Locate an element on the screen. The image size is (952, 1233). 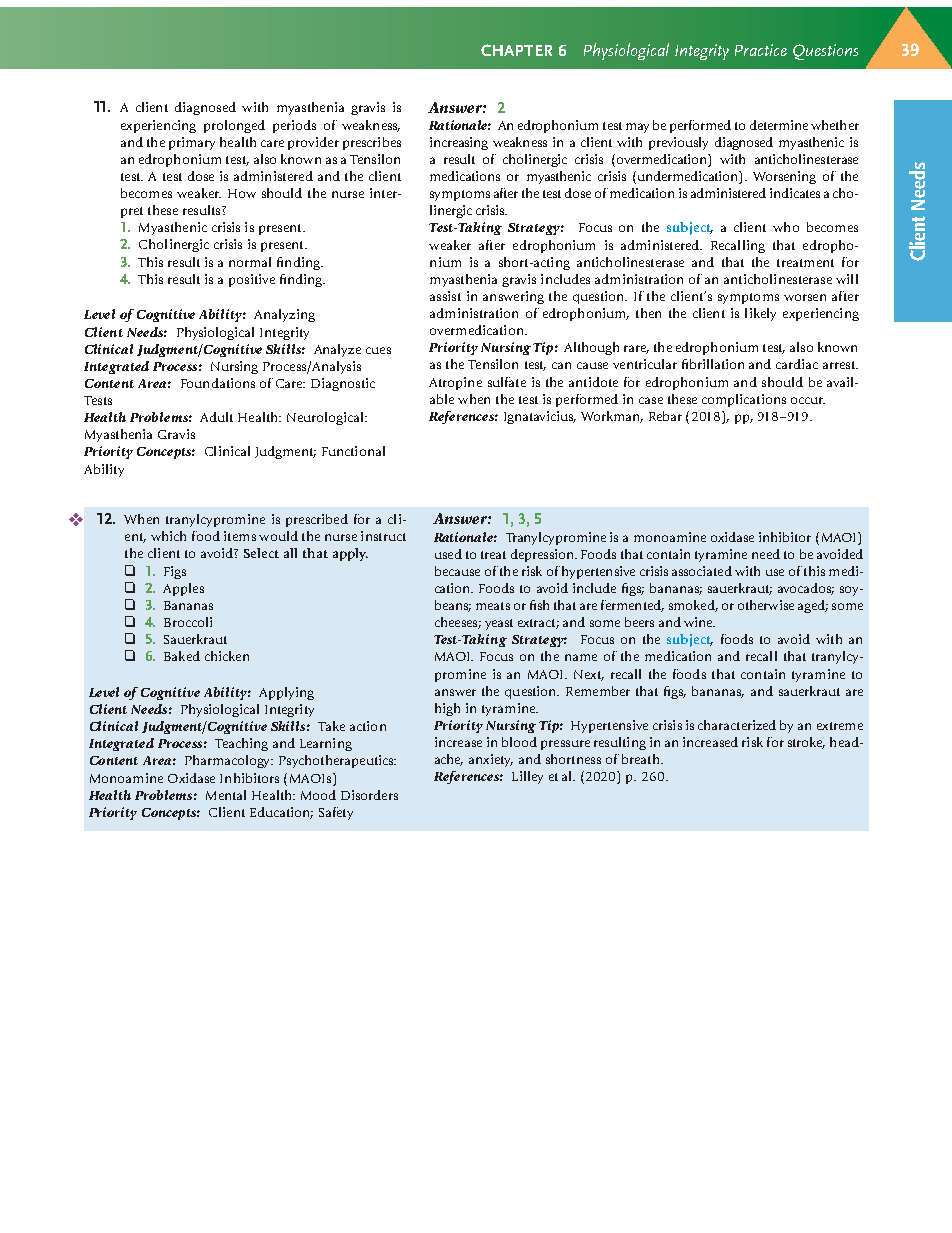
prolonged is located at coordinates (234, 126).
